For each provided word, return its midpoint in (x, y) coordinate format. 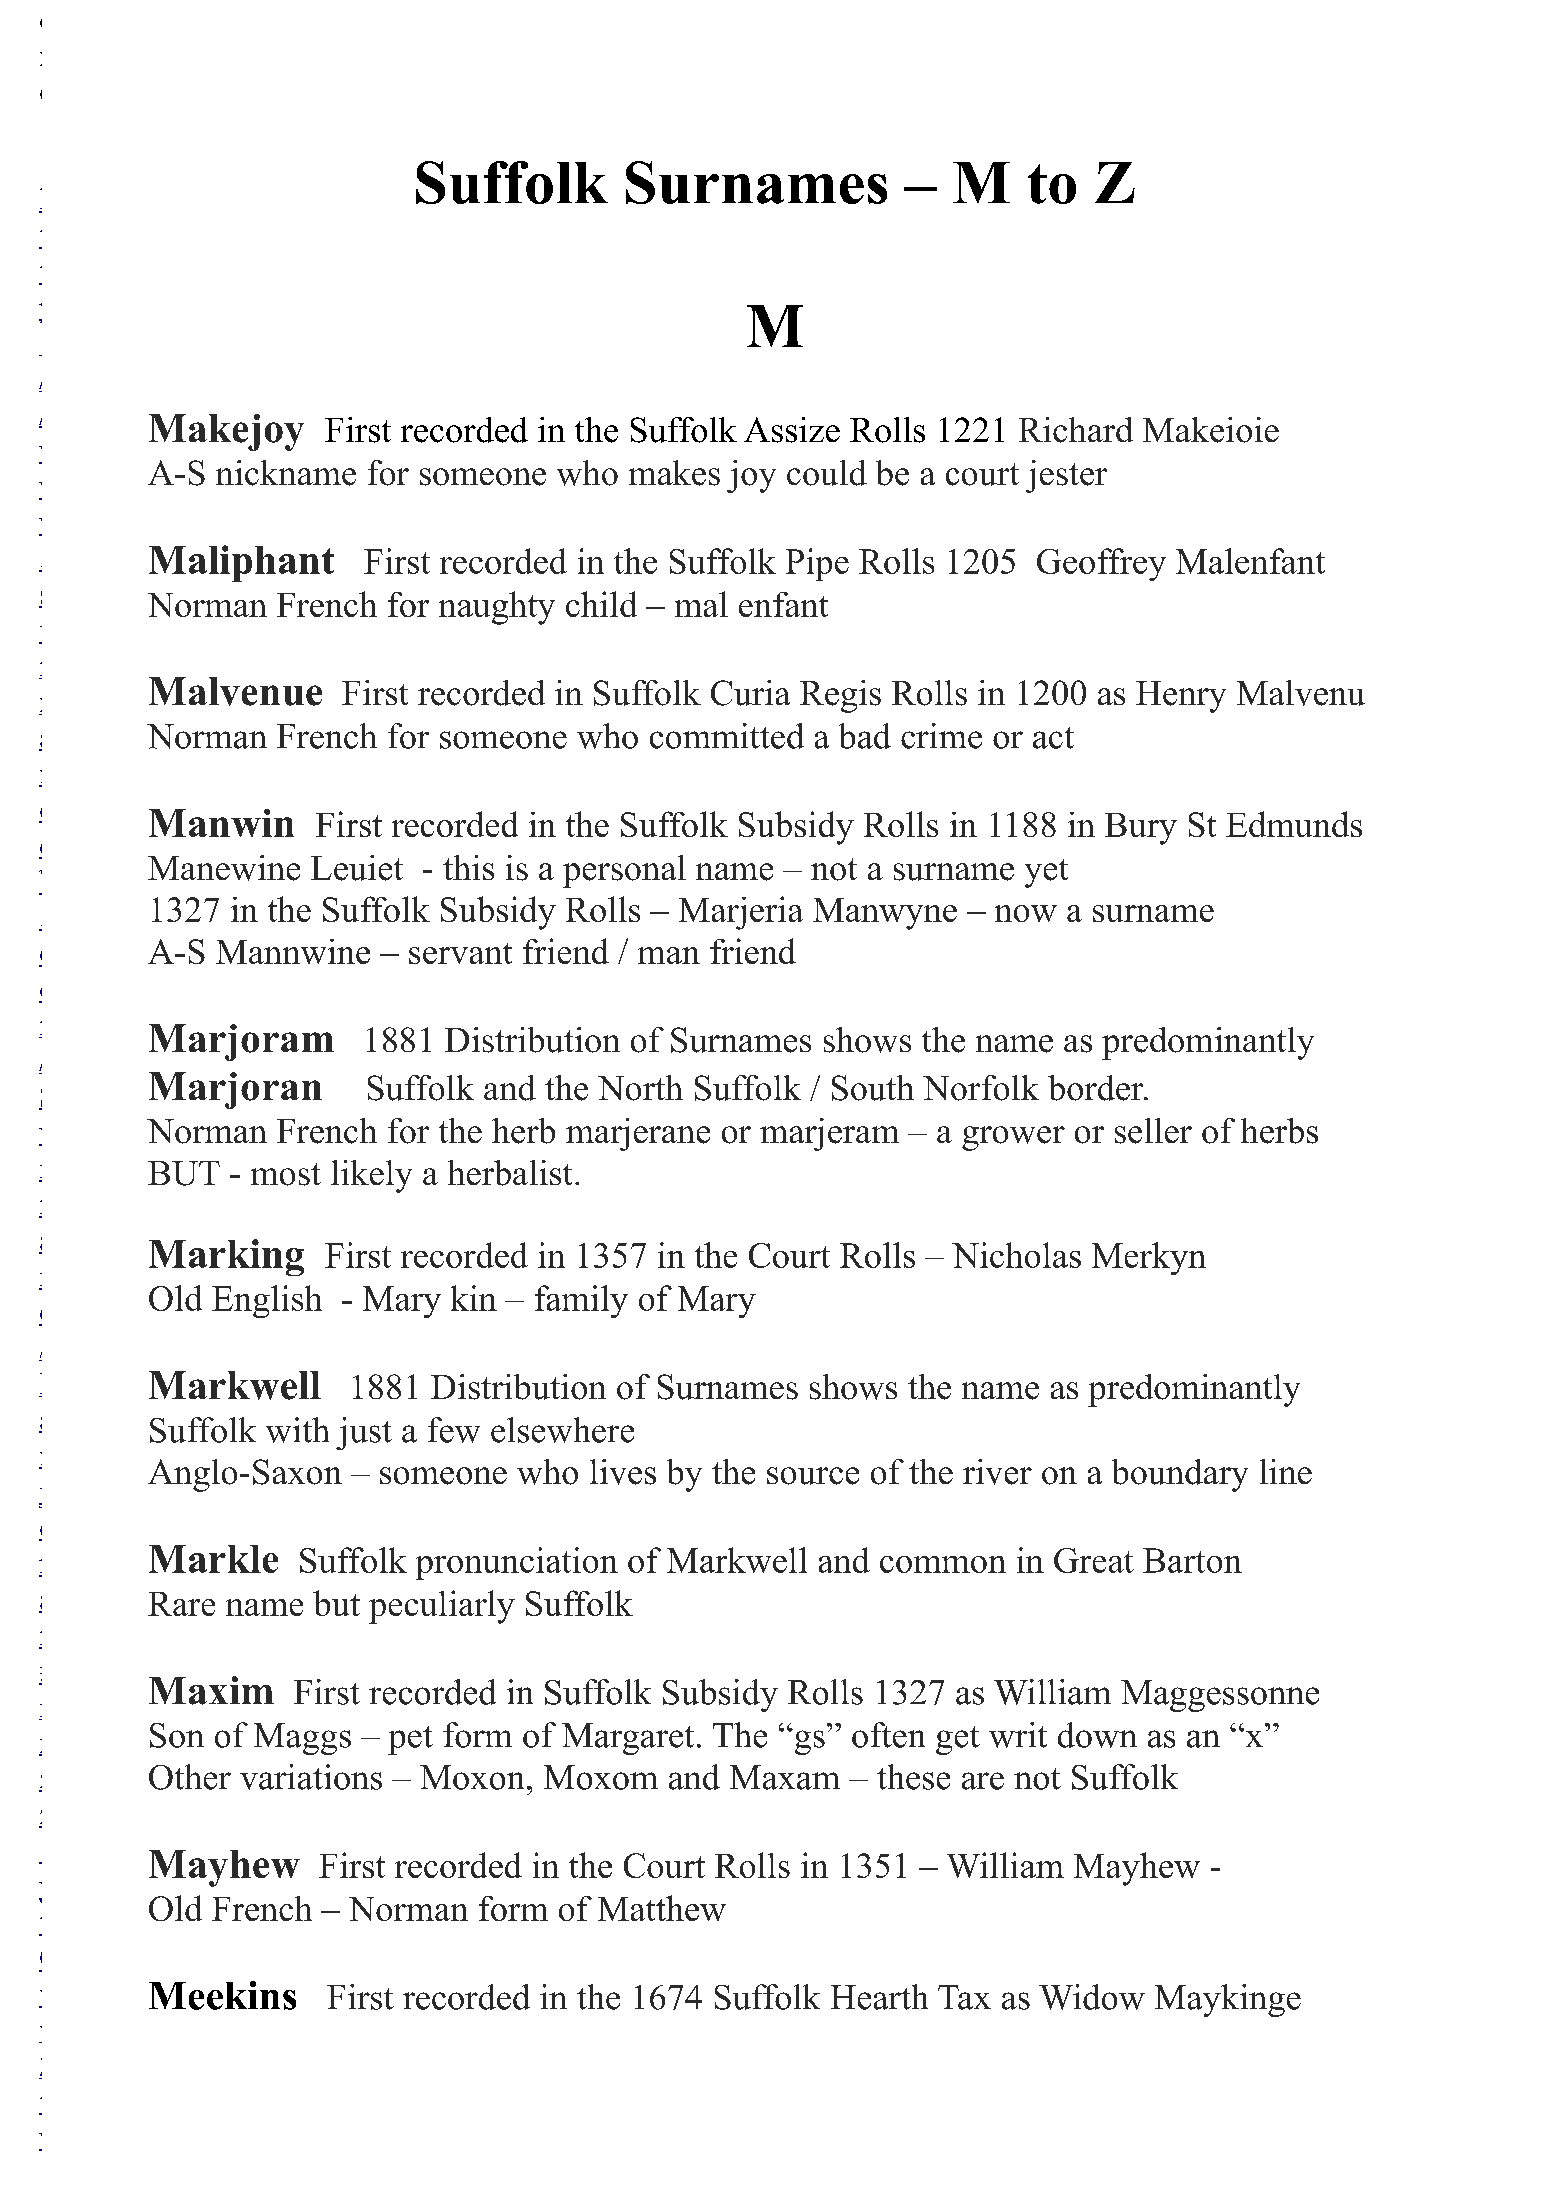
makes (674, 473)
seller (1153, 1131)
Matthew (662, 1908)
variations (311, 1777)
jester (1066, 476)
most (286, 1174)
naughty (497, 608)
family (581, 1301)
